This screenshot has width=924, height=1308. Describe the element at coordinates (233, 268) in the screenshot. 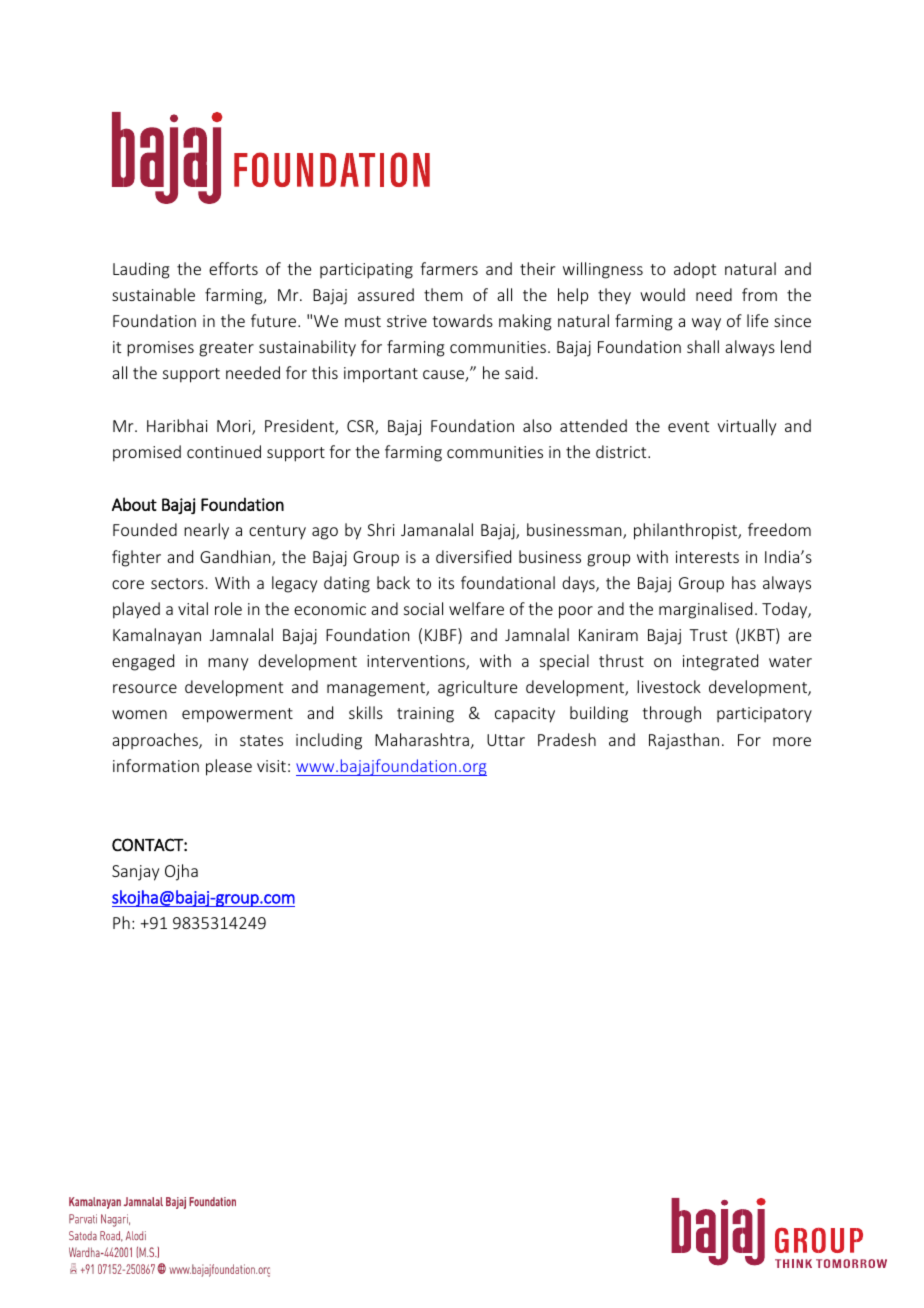

I see `efforts` at that location.
